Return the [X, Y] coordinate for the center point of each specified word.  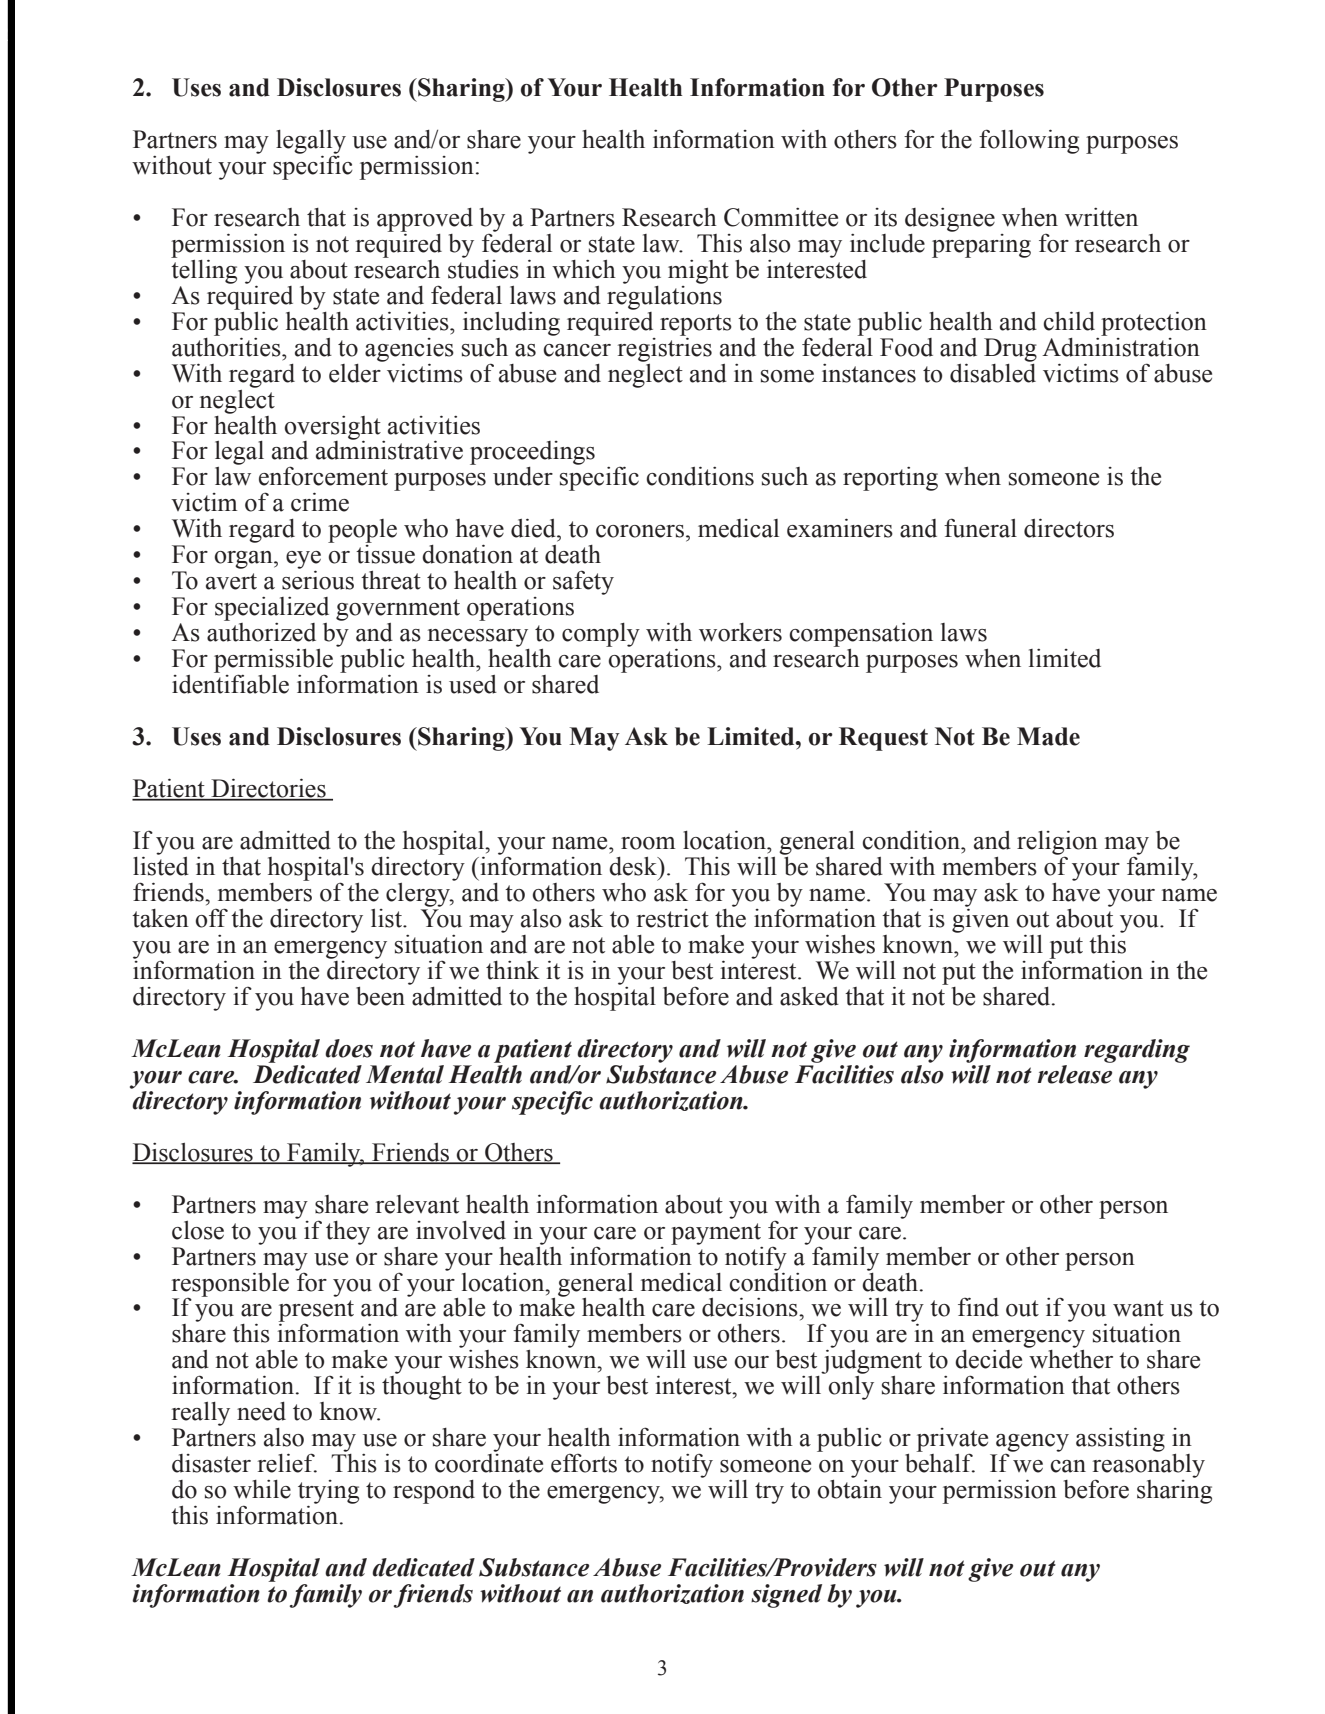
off [211, 918]
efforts [584, 1463]
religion [1057, 843]
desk [634, 866]
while [262, 1489]
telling [204, 270]
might [698, 272]
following [1029, 141]
